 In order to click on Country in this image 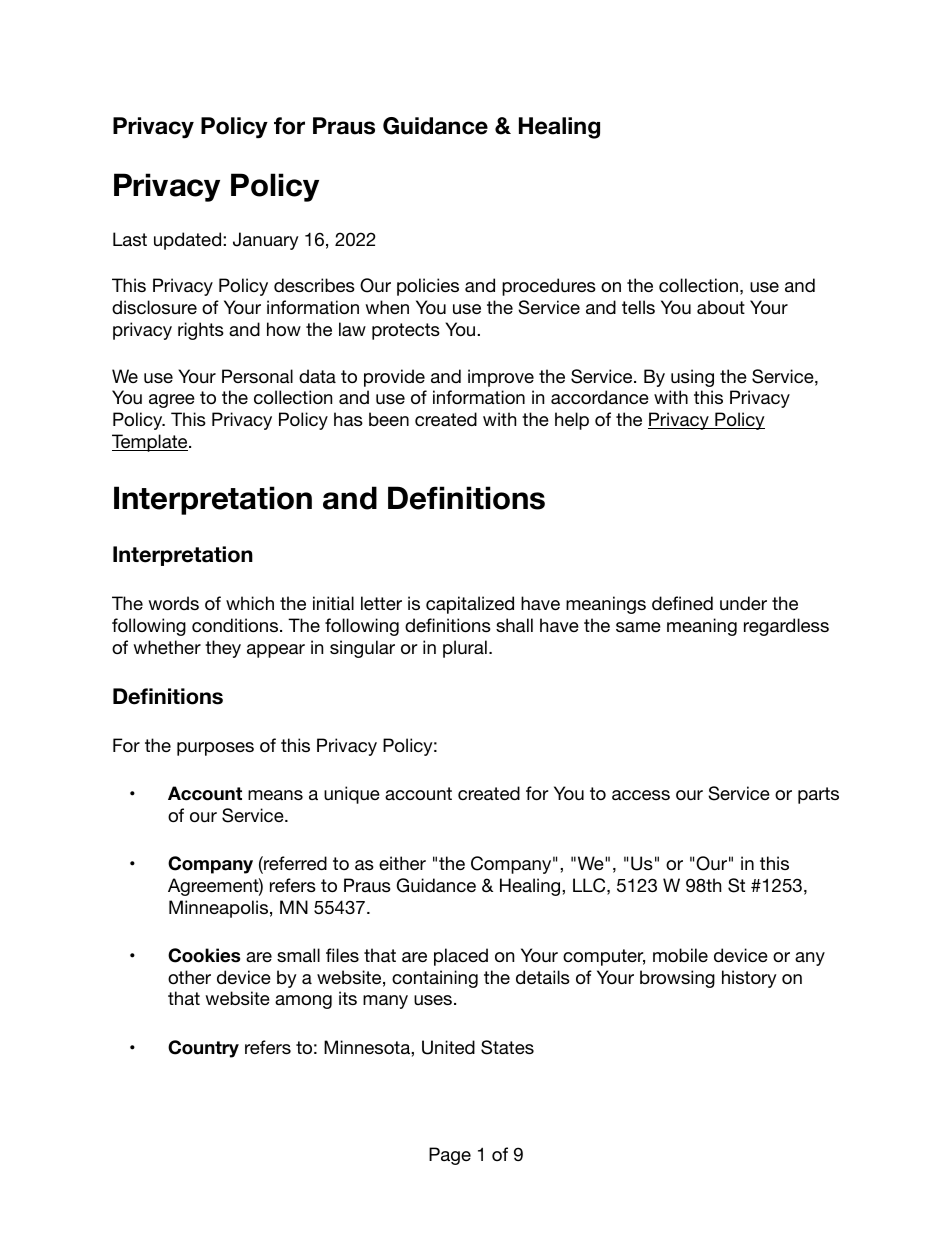, I will do `click(203, 1049)`.
